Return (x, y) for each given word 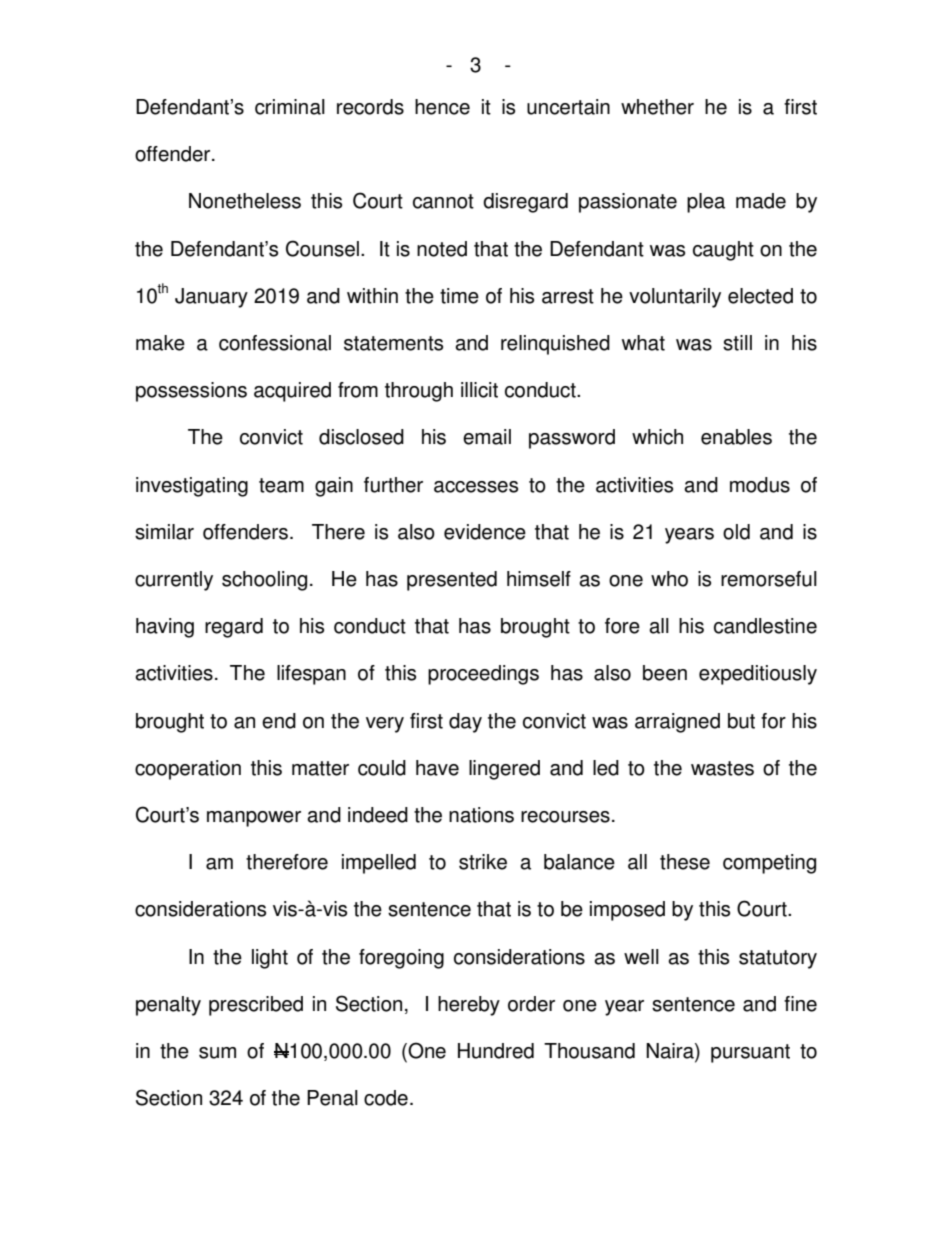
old (736, 532)
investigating (192, 487)
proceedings (483, 675)
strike (483, 862)
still (737, 343)
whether (657, 107)
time (459, 296)
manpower (254, 819)
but (741, 721)
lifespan (311, 675)
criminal (290, 107)
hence (442, 107)
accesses (476, 487)
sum (217, 1053)
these (685, 862)
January (211, 298)
